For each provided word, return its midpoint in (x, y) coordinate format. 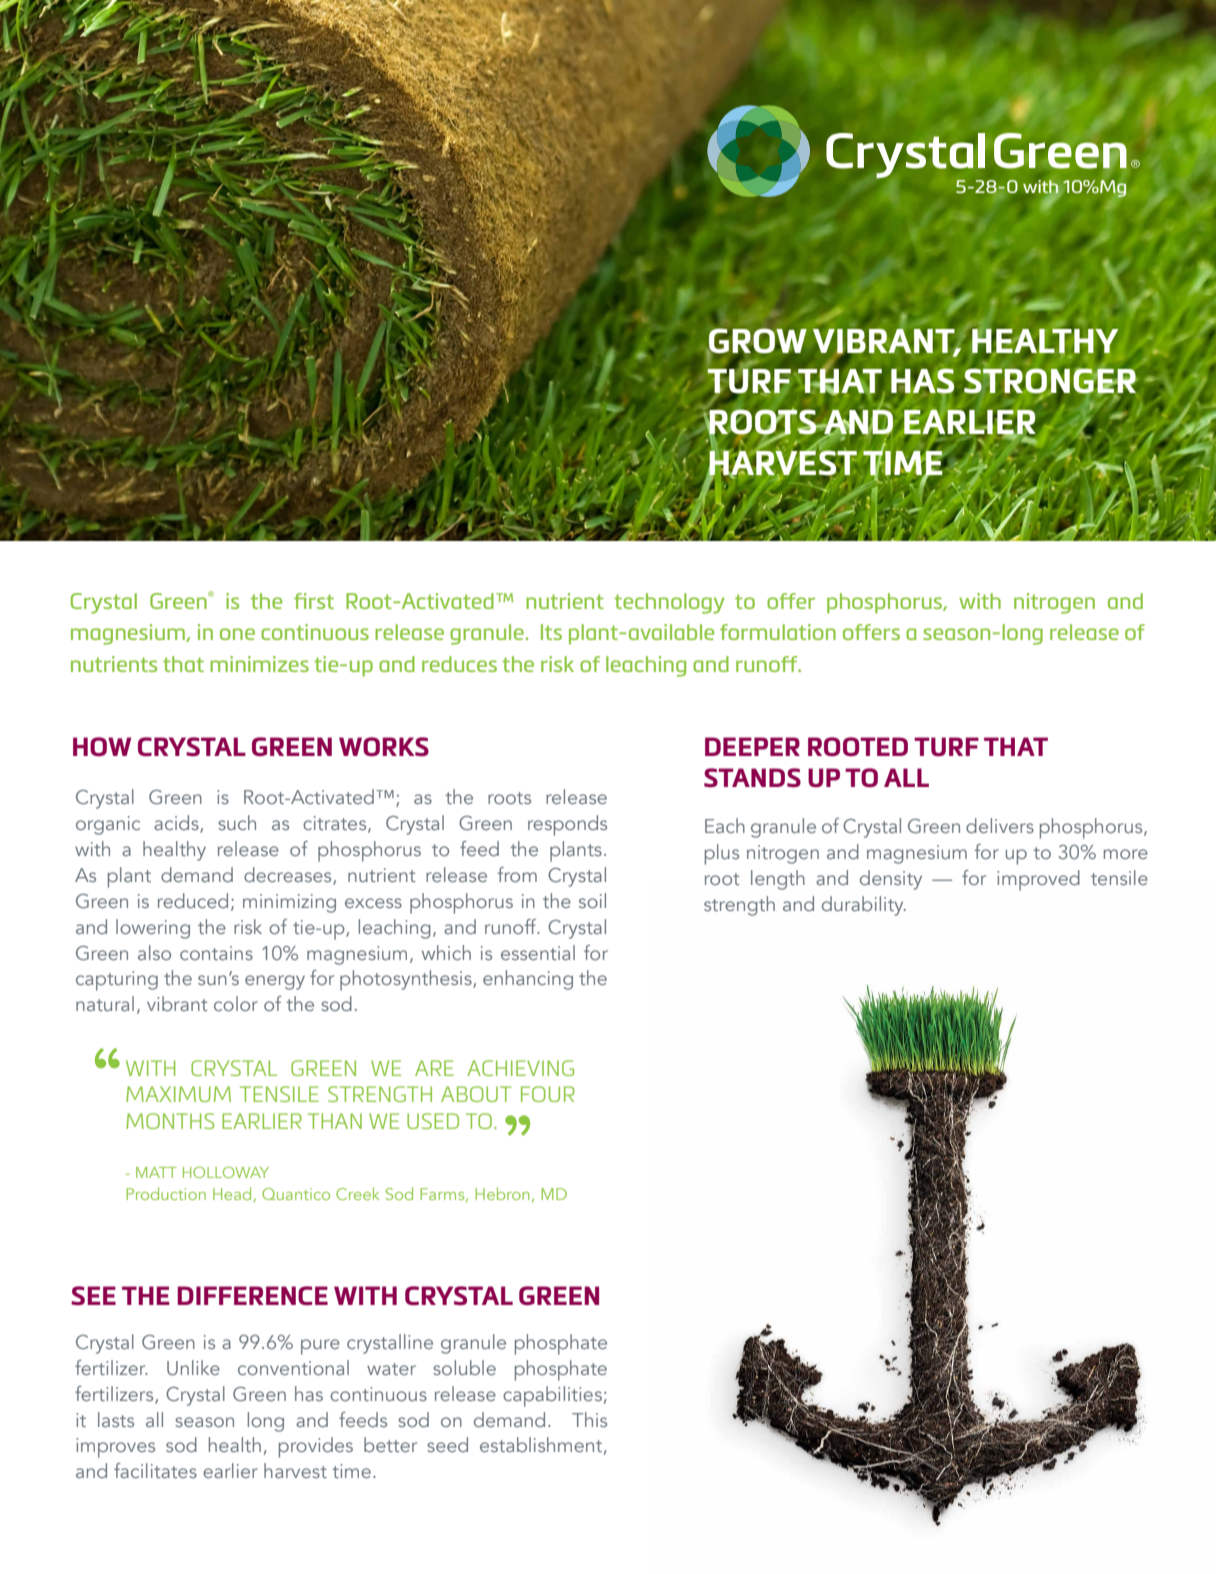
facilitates (155, 1470)
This (589, 1419)
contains (216, 953)
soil (592, 900)
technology (669, 603)
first (314, 601)
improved (1038, 880)
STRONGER (1050, 382)
